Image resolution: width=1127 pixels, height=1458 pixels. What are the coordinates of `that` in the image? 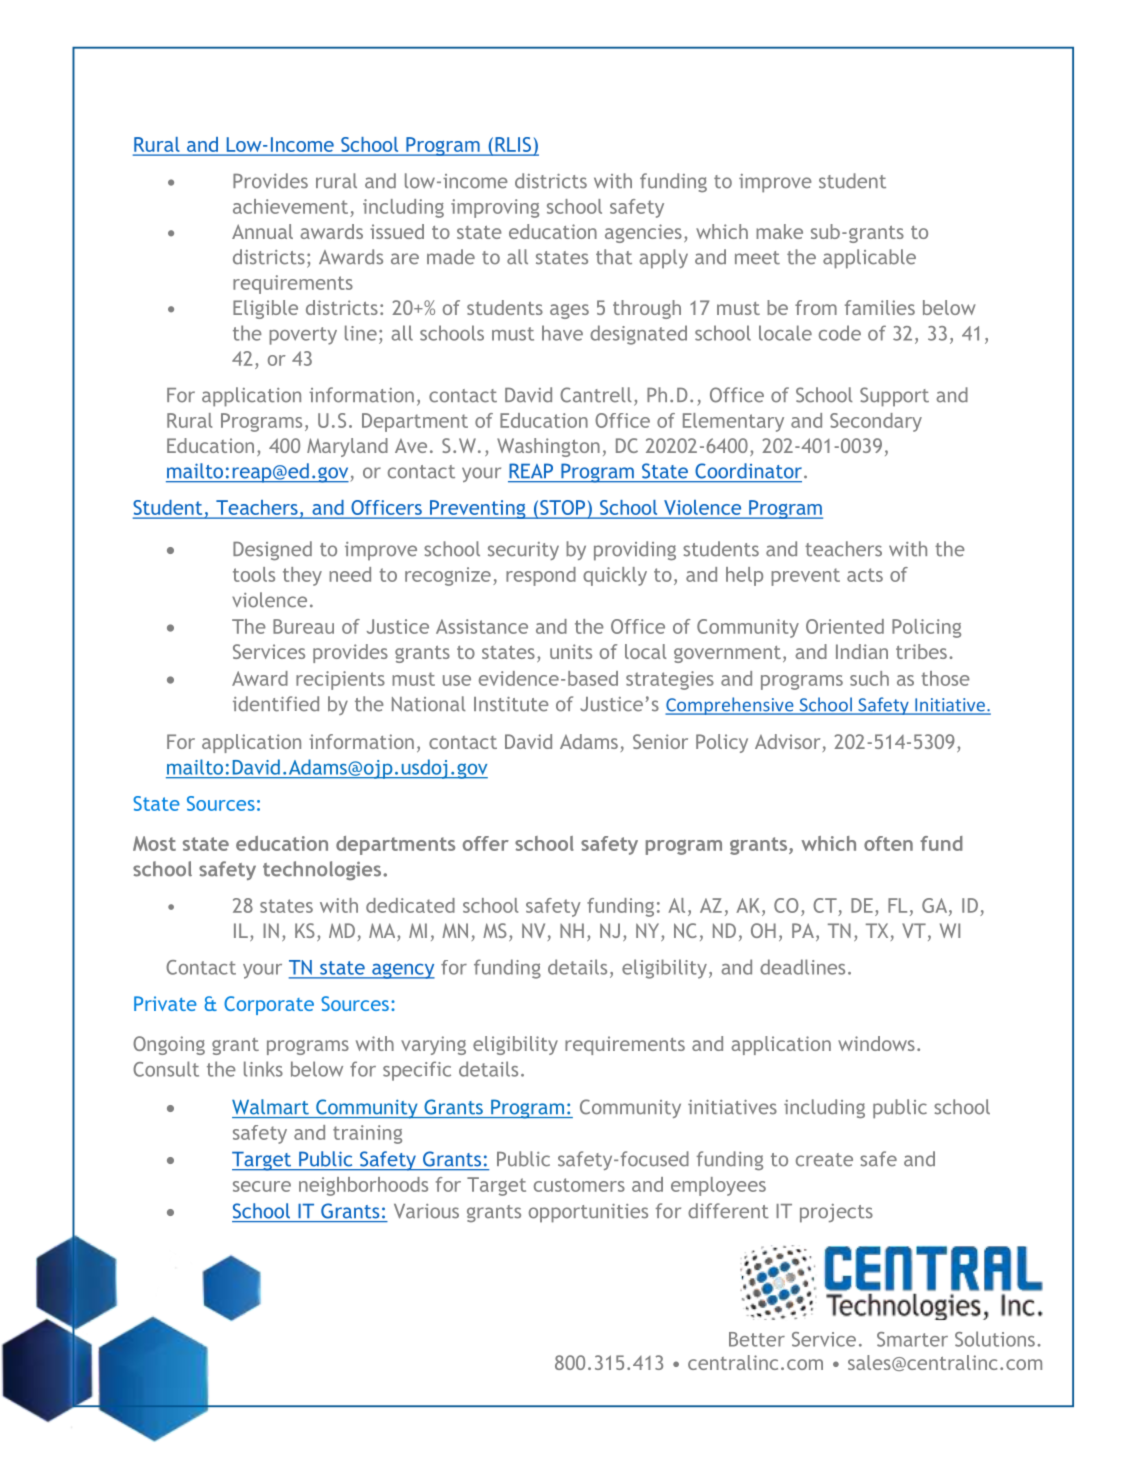 It's located at (614, 257).
